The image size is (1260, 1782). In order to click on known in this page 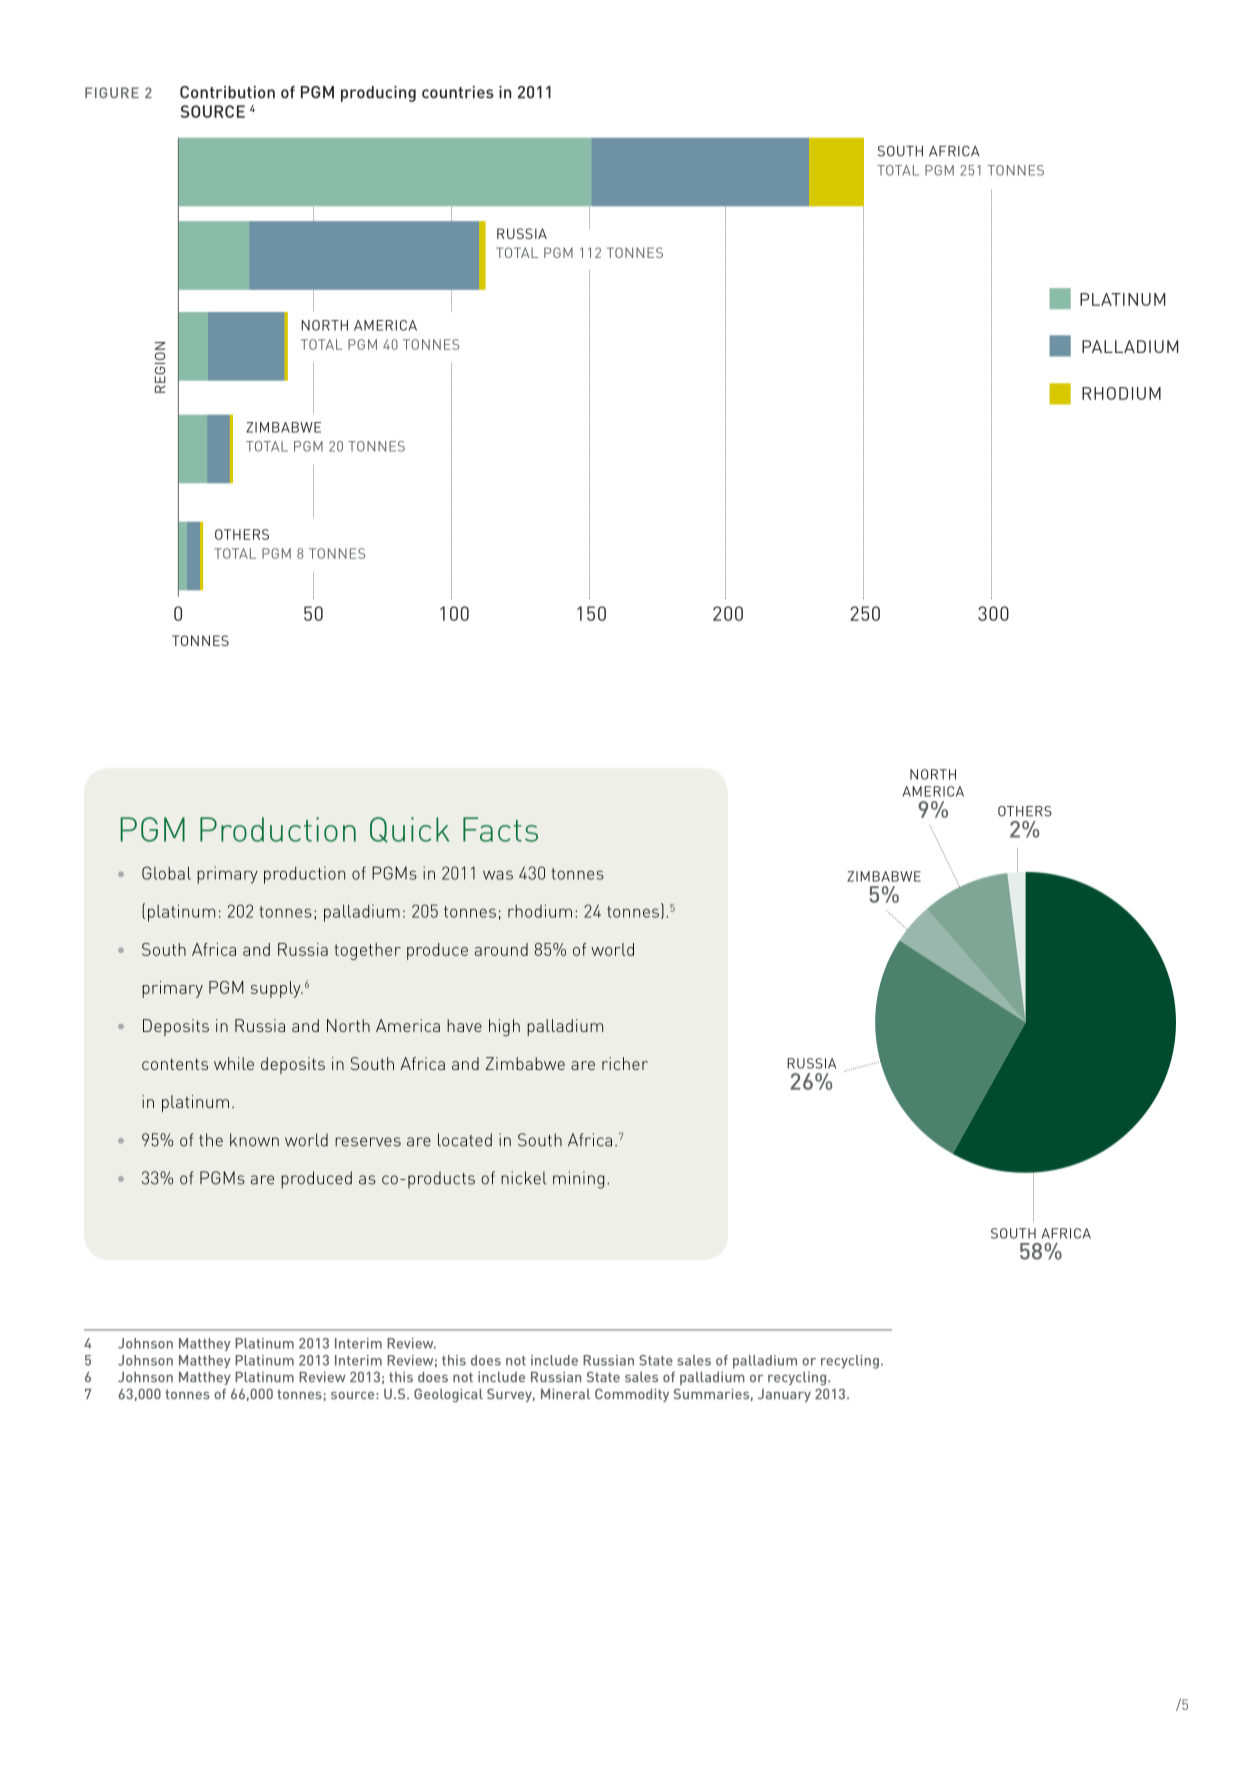, I will do `click(254, 1140)`.
